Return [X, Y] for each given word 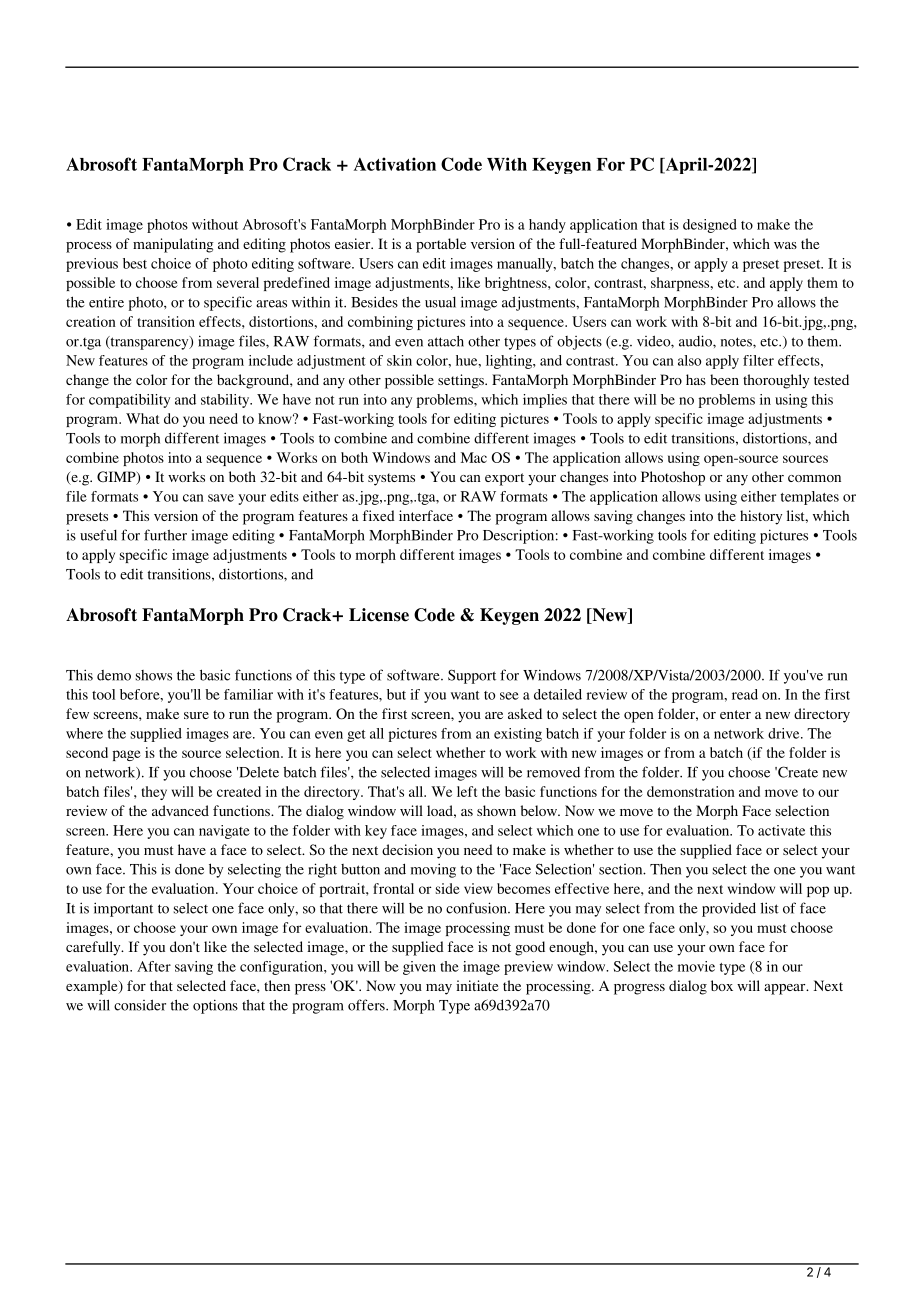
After [154, 966]
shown [496, 810]
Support [472, 676]
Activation [395, 164]
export [504, 479]
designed [710, 226]
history [761, 517]
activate [781, 830]
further [165, 535]
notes [737, 342]
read [745, 694]
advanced [180, 810]
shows [154, 675]
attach [446, 341]
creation [91, 321]
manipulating [173, 245]
